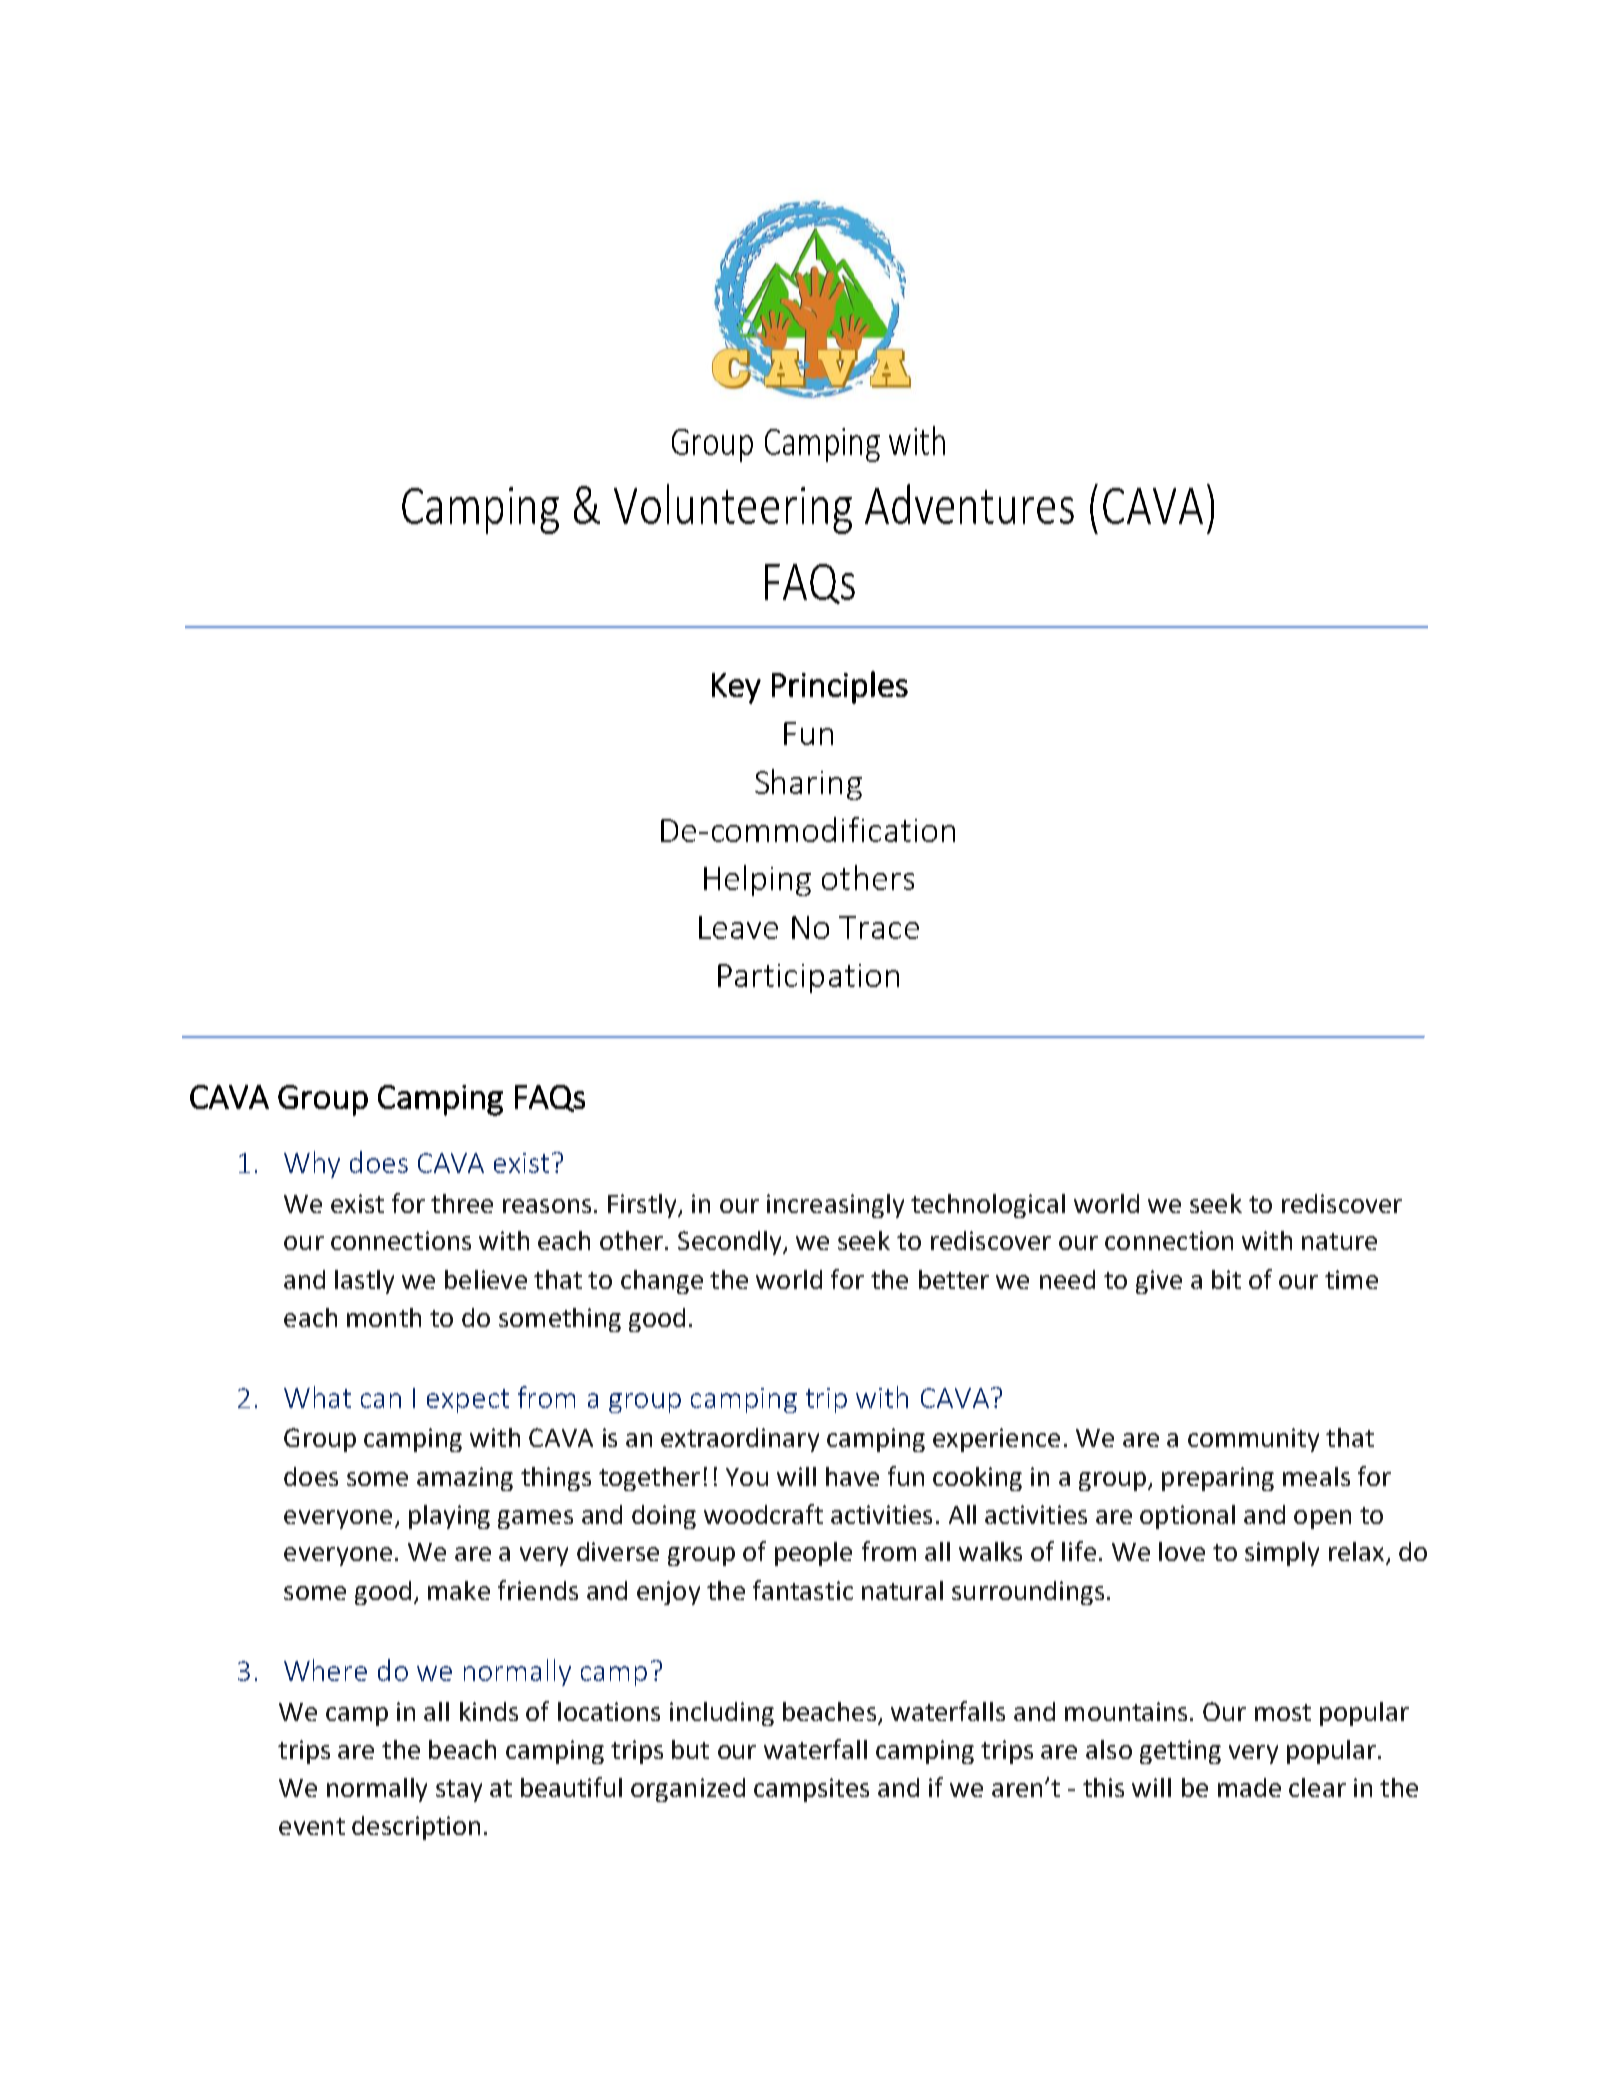 The height and width of the document is (2078, 1605). What do you see at coordinates (1253, 1440) in the document?
I see `community` at bounding box center [1253, 1440].
